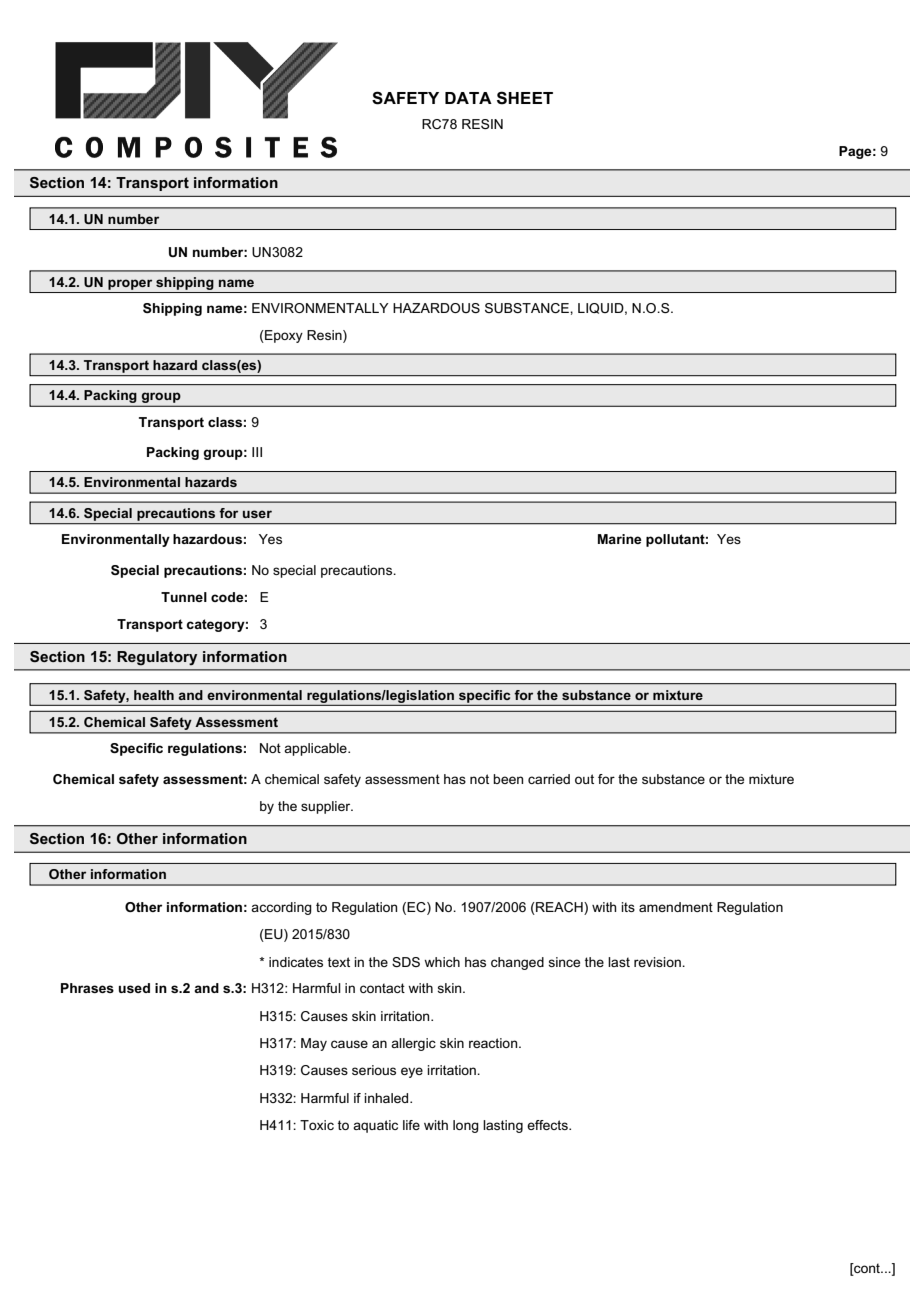 The width and height of the page is (924, 1308). Describe the element at coordinates (157, 658) in the page. I see `Regulatory` at that location.
